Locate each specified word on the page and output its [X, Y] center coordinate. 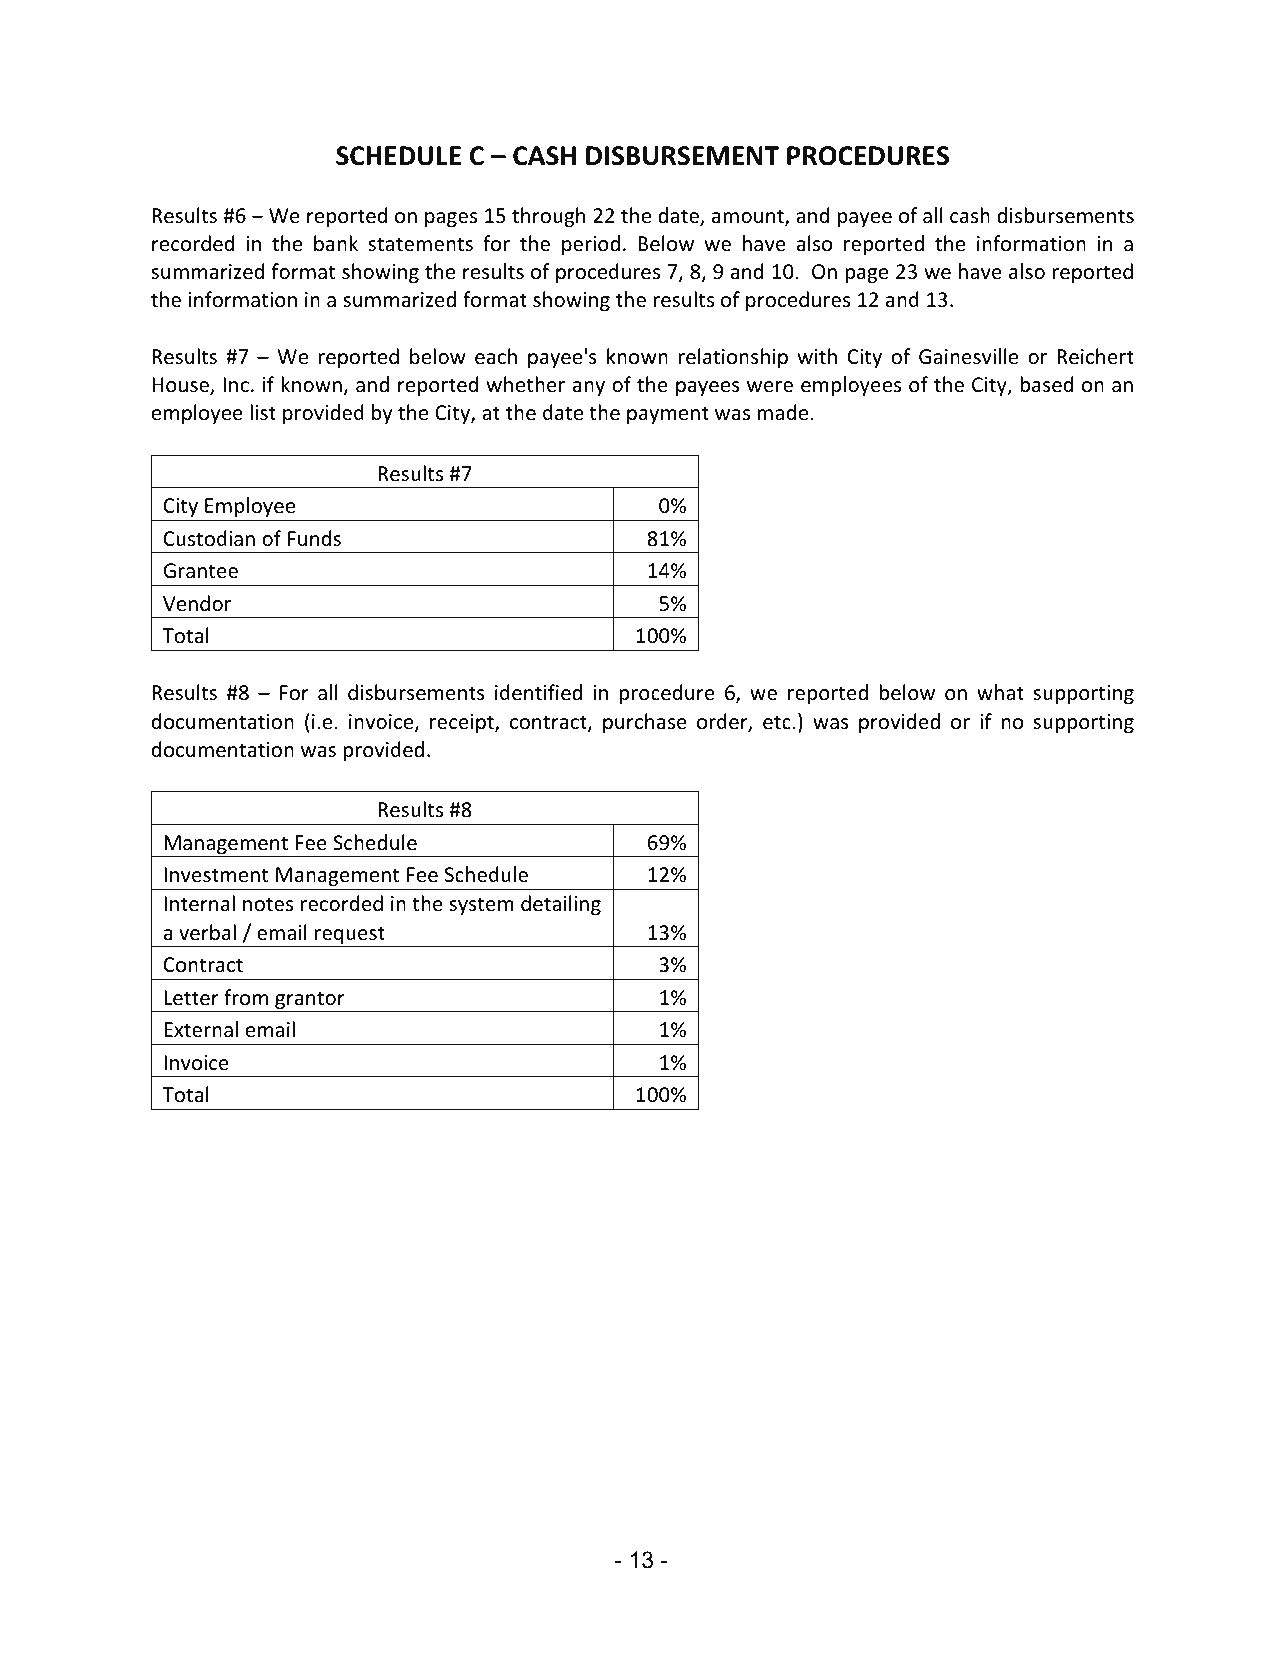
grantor [310, 1001]
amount [749, 217]
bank [336, 243]
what [1000, 692]
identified [538, 692]
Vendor [197, 603]
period [591, 245]
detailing [561, 905]
